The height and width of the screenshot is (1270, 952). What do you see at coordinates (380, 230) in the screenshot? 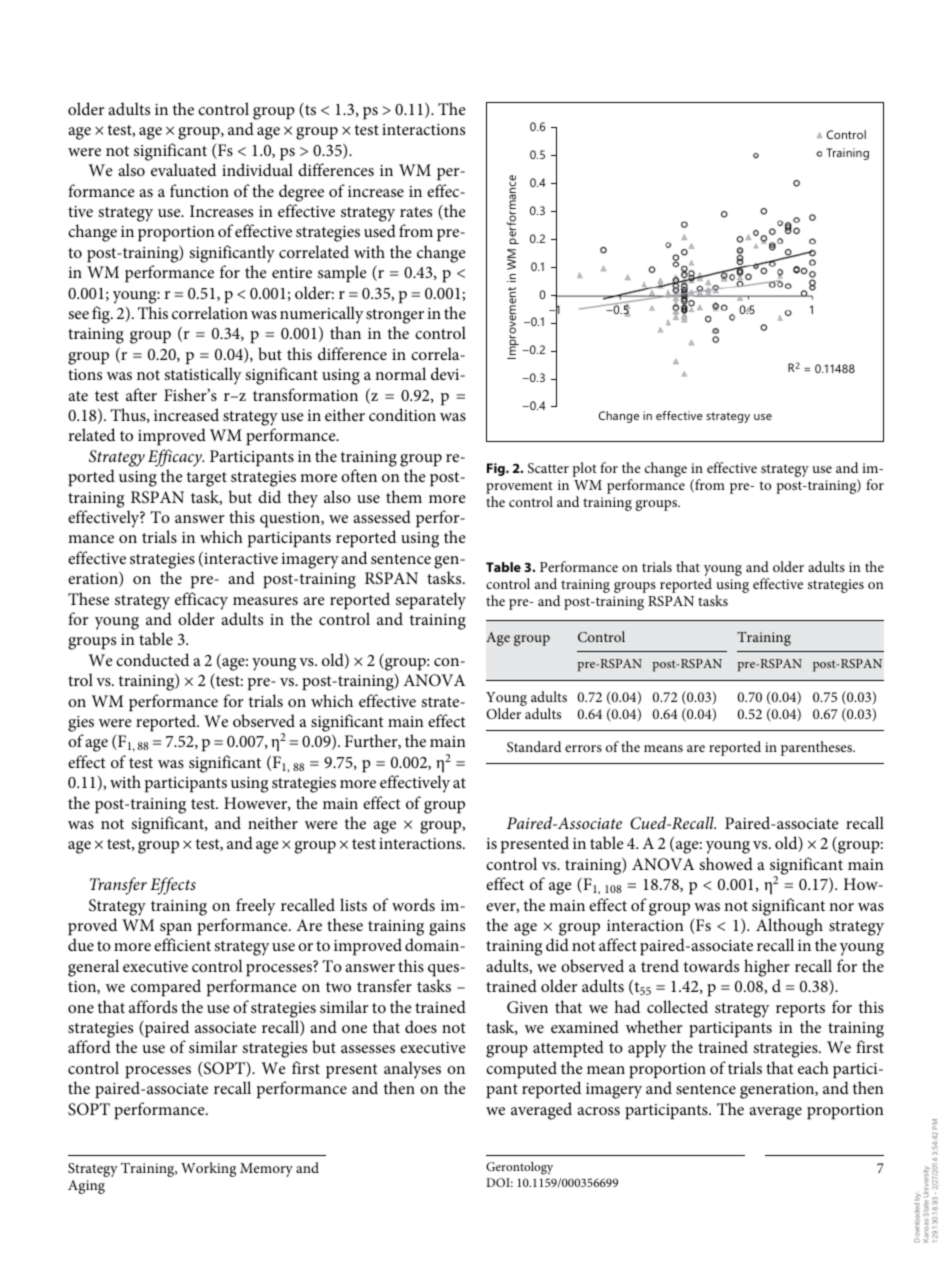
I see `used` at bounding box center [380, 230].
